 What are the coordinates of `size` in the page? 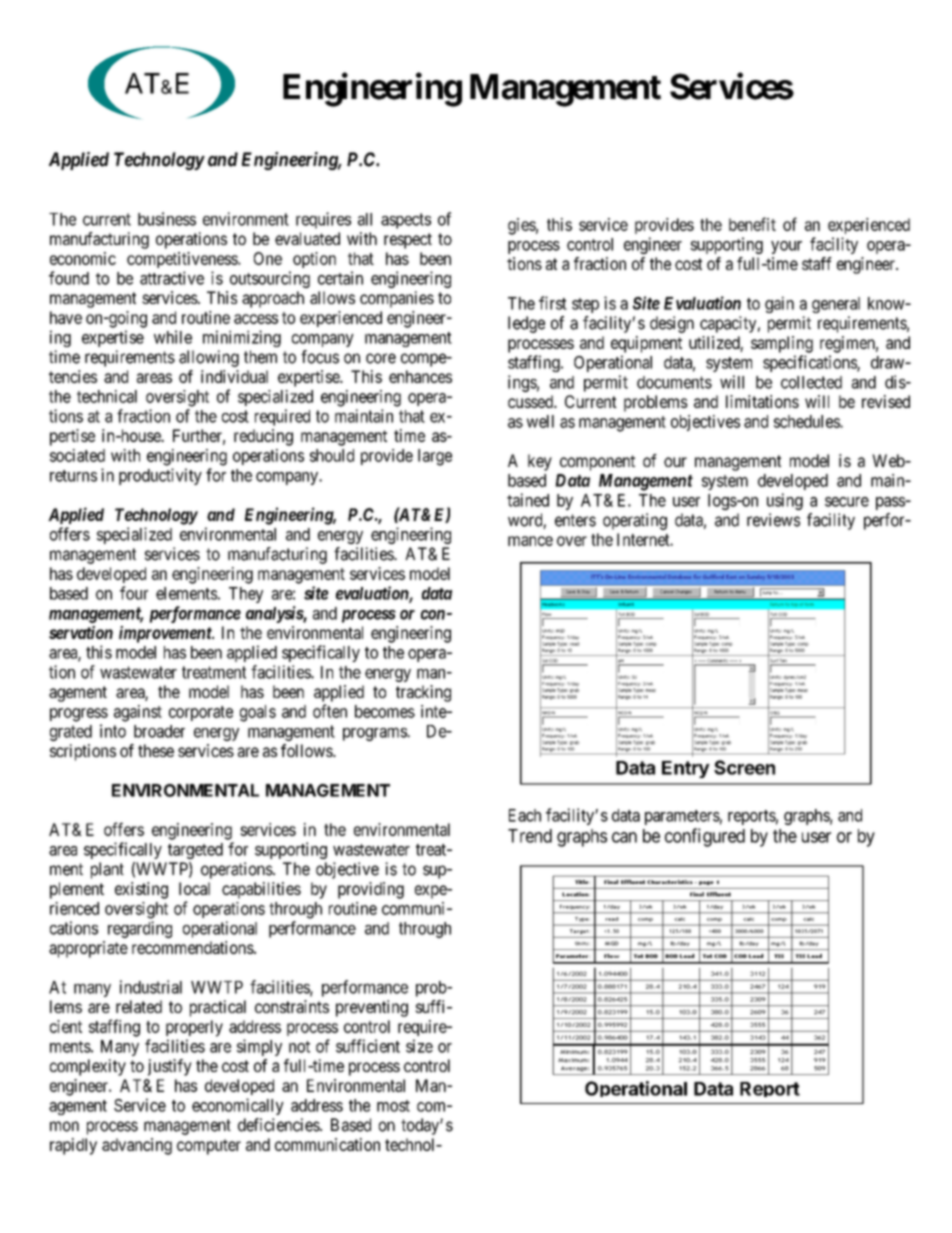 It's located at (419, 1046).
